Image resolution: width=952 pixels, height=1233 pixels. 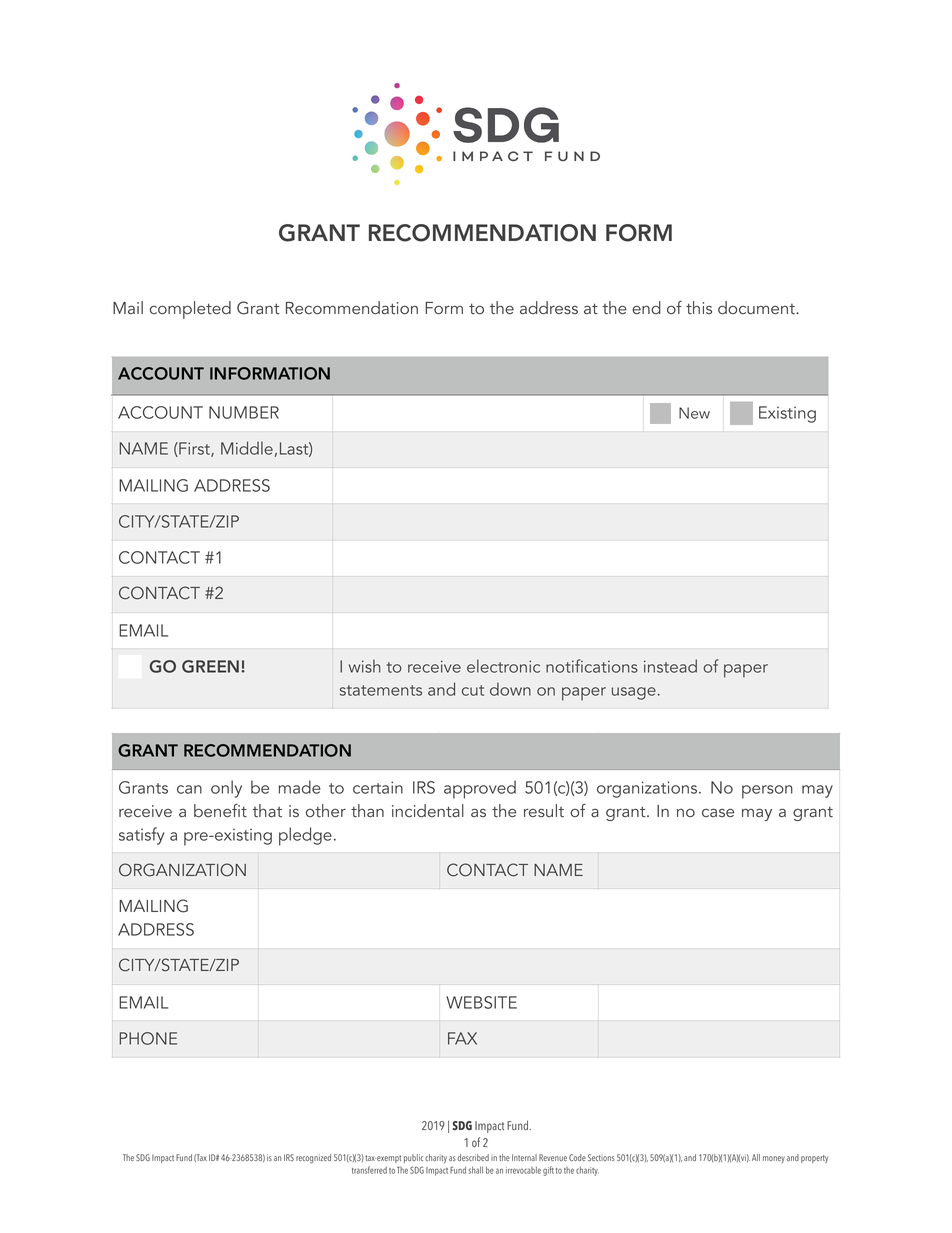 What do you see at coordinates (190, 310) in the image?
I see `completed` at bounding box center [190, 310].
